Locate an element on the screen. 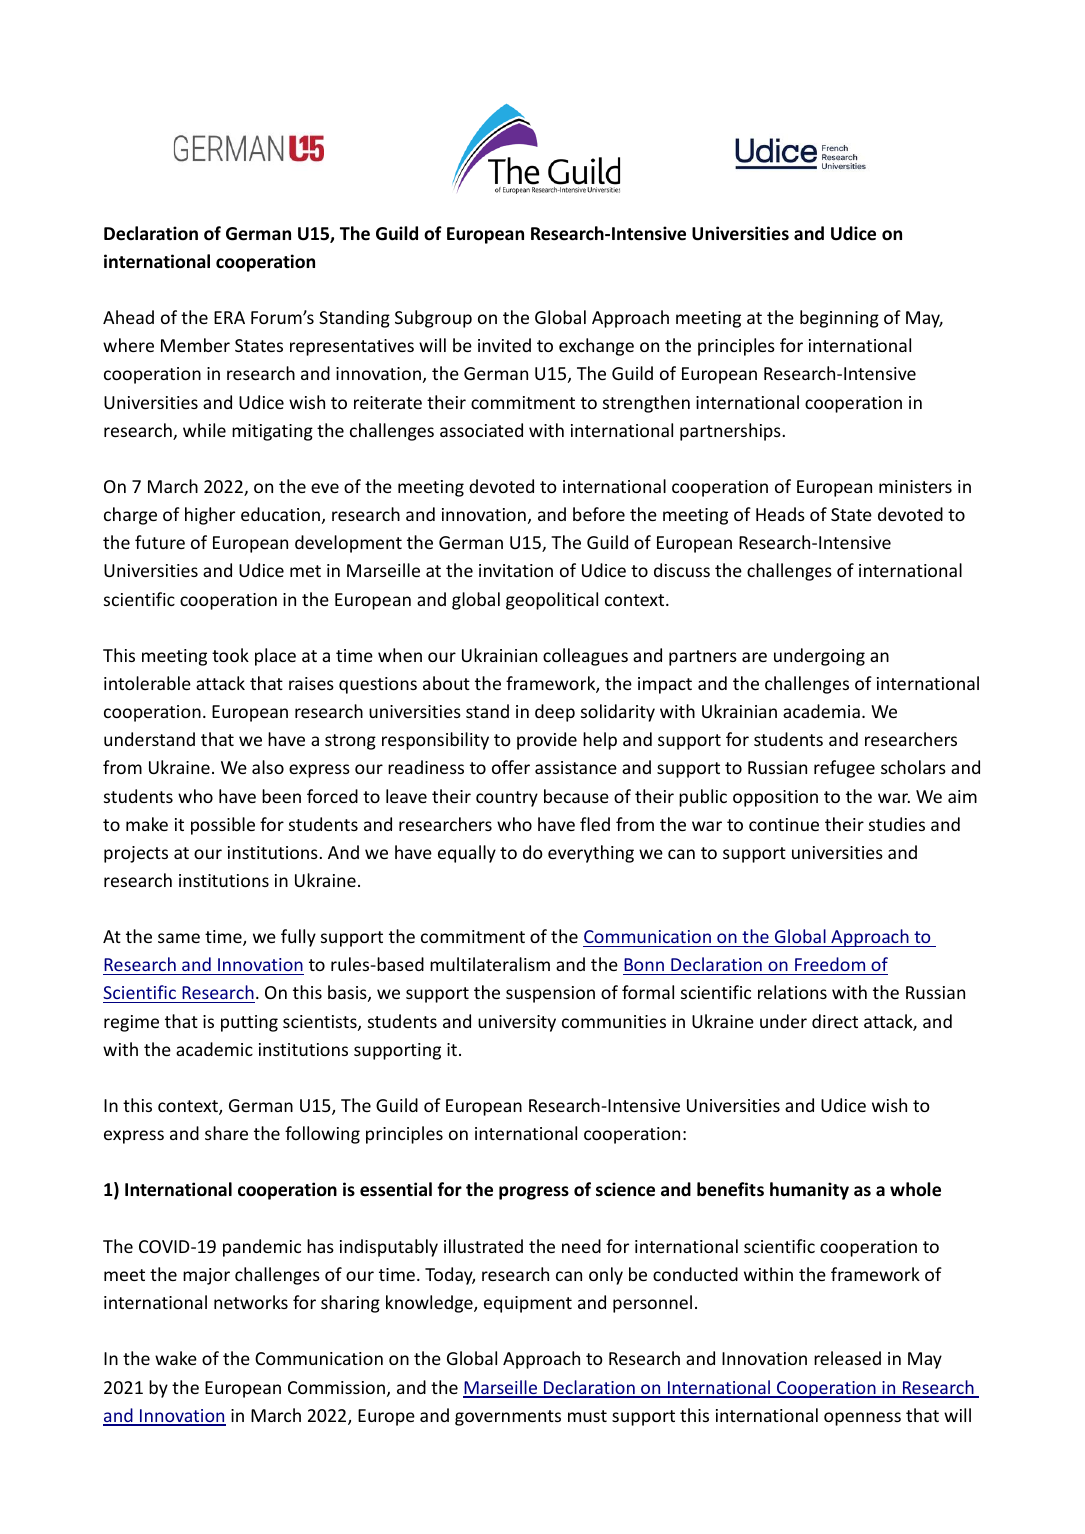 Image resolution: width=1085 pixels, height=1534 pixels. deep is located at coordinates (555, 713).
